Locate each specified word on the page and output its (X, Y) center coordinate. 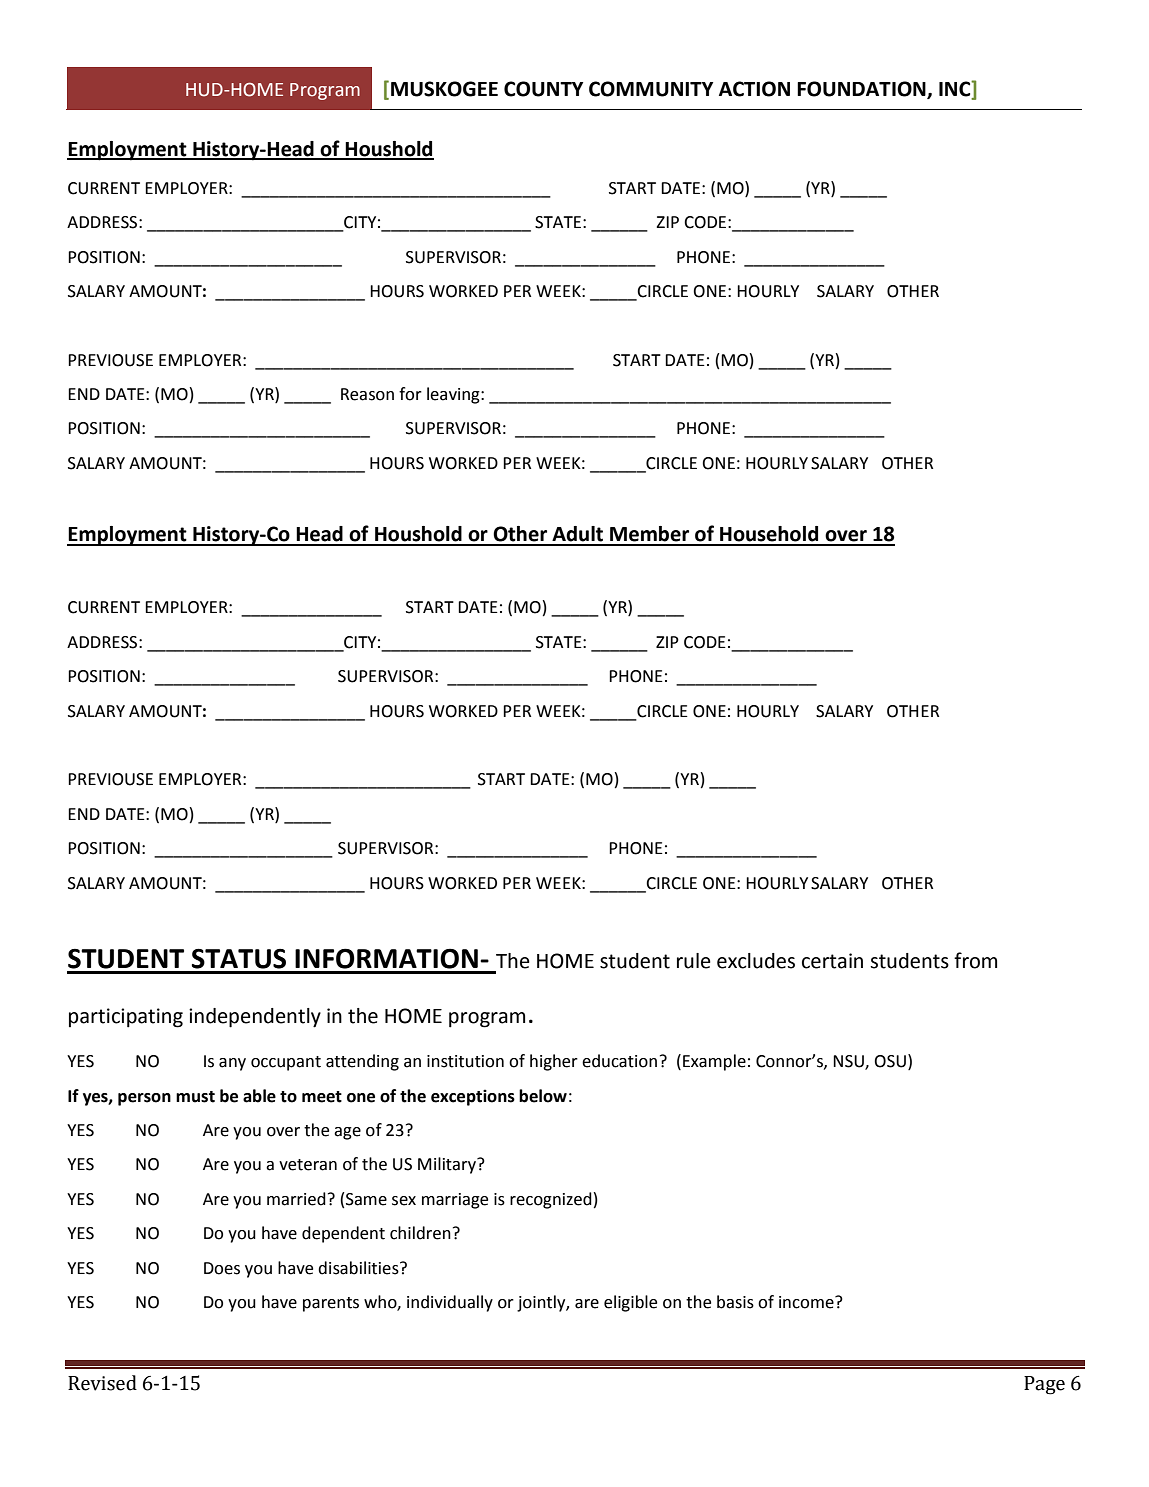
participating (126, 1018)
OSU (890, 1061)
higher (554, 1062)
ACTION (754, 89)
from (975, 960)
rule (694, 961)
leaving (454, 395)
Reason (367, 394)
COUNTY (543, 89)
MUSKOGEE (444, 89)
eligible (630, 1303)
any (232, 1064)
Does (222, 1268)
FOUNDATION (862, 89)
